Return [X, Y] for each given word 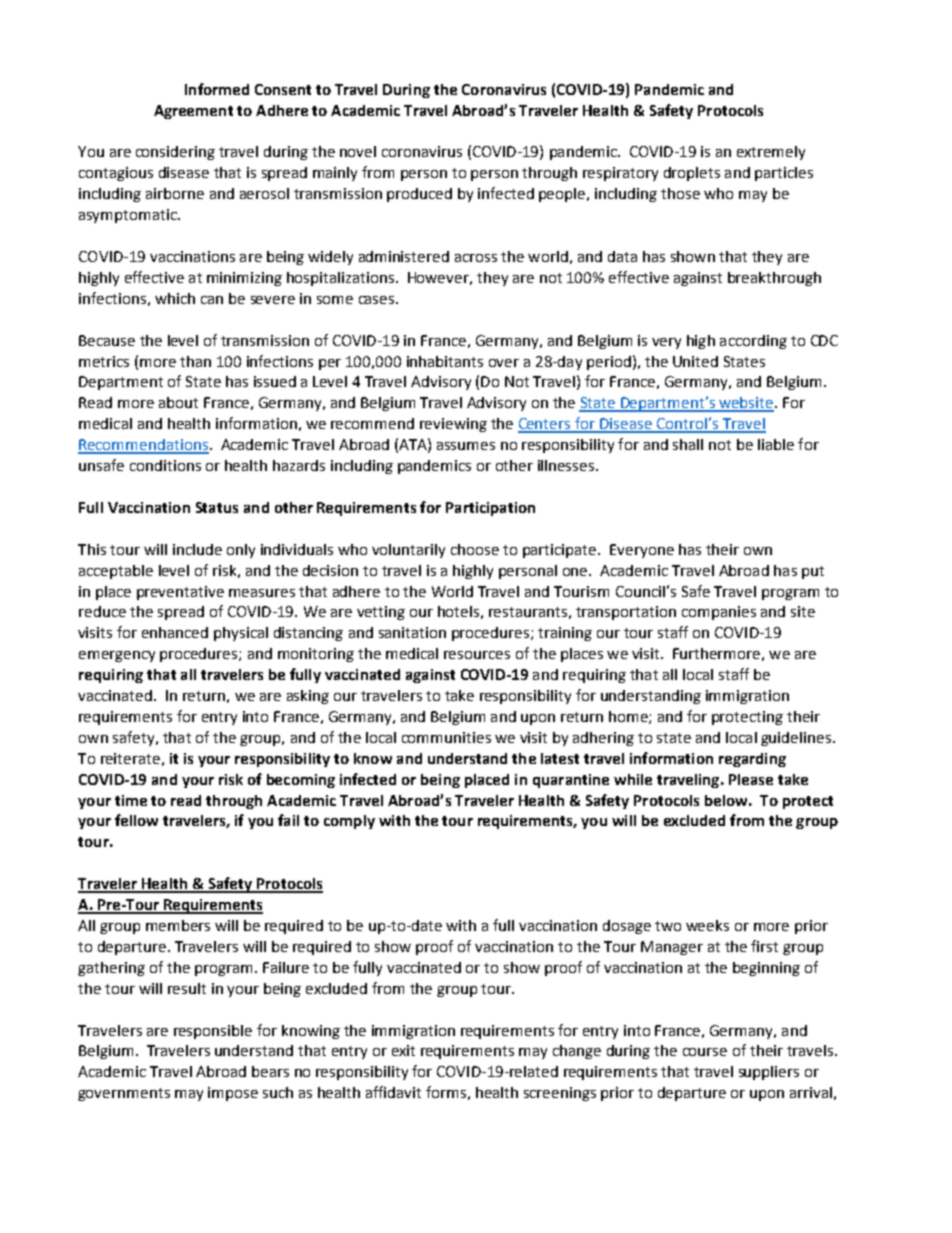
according [753, 342]
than [195, 361]
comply [349, 822]
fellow [136, 820]
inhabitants [445, 361]
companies [719, 613]
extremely [771, 153]
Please [751, 779]
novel [358, 151]
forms [446, 1092]
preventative [180, 593]
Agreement [193, 112]
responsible [213, 1032]
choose [475, 549]
